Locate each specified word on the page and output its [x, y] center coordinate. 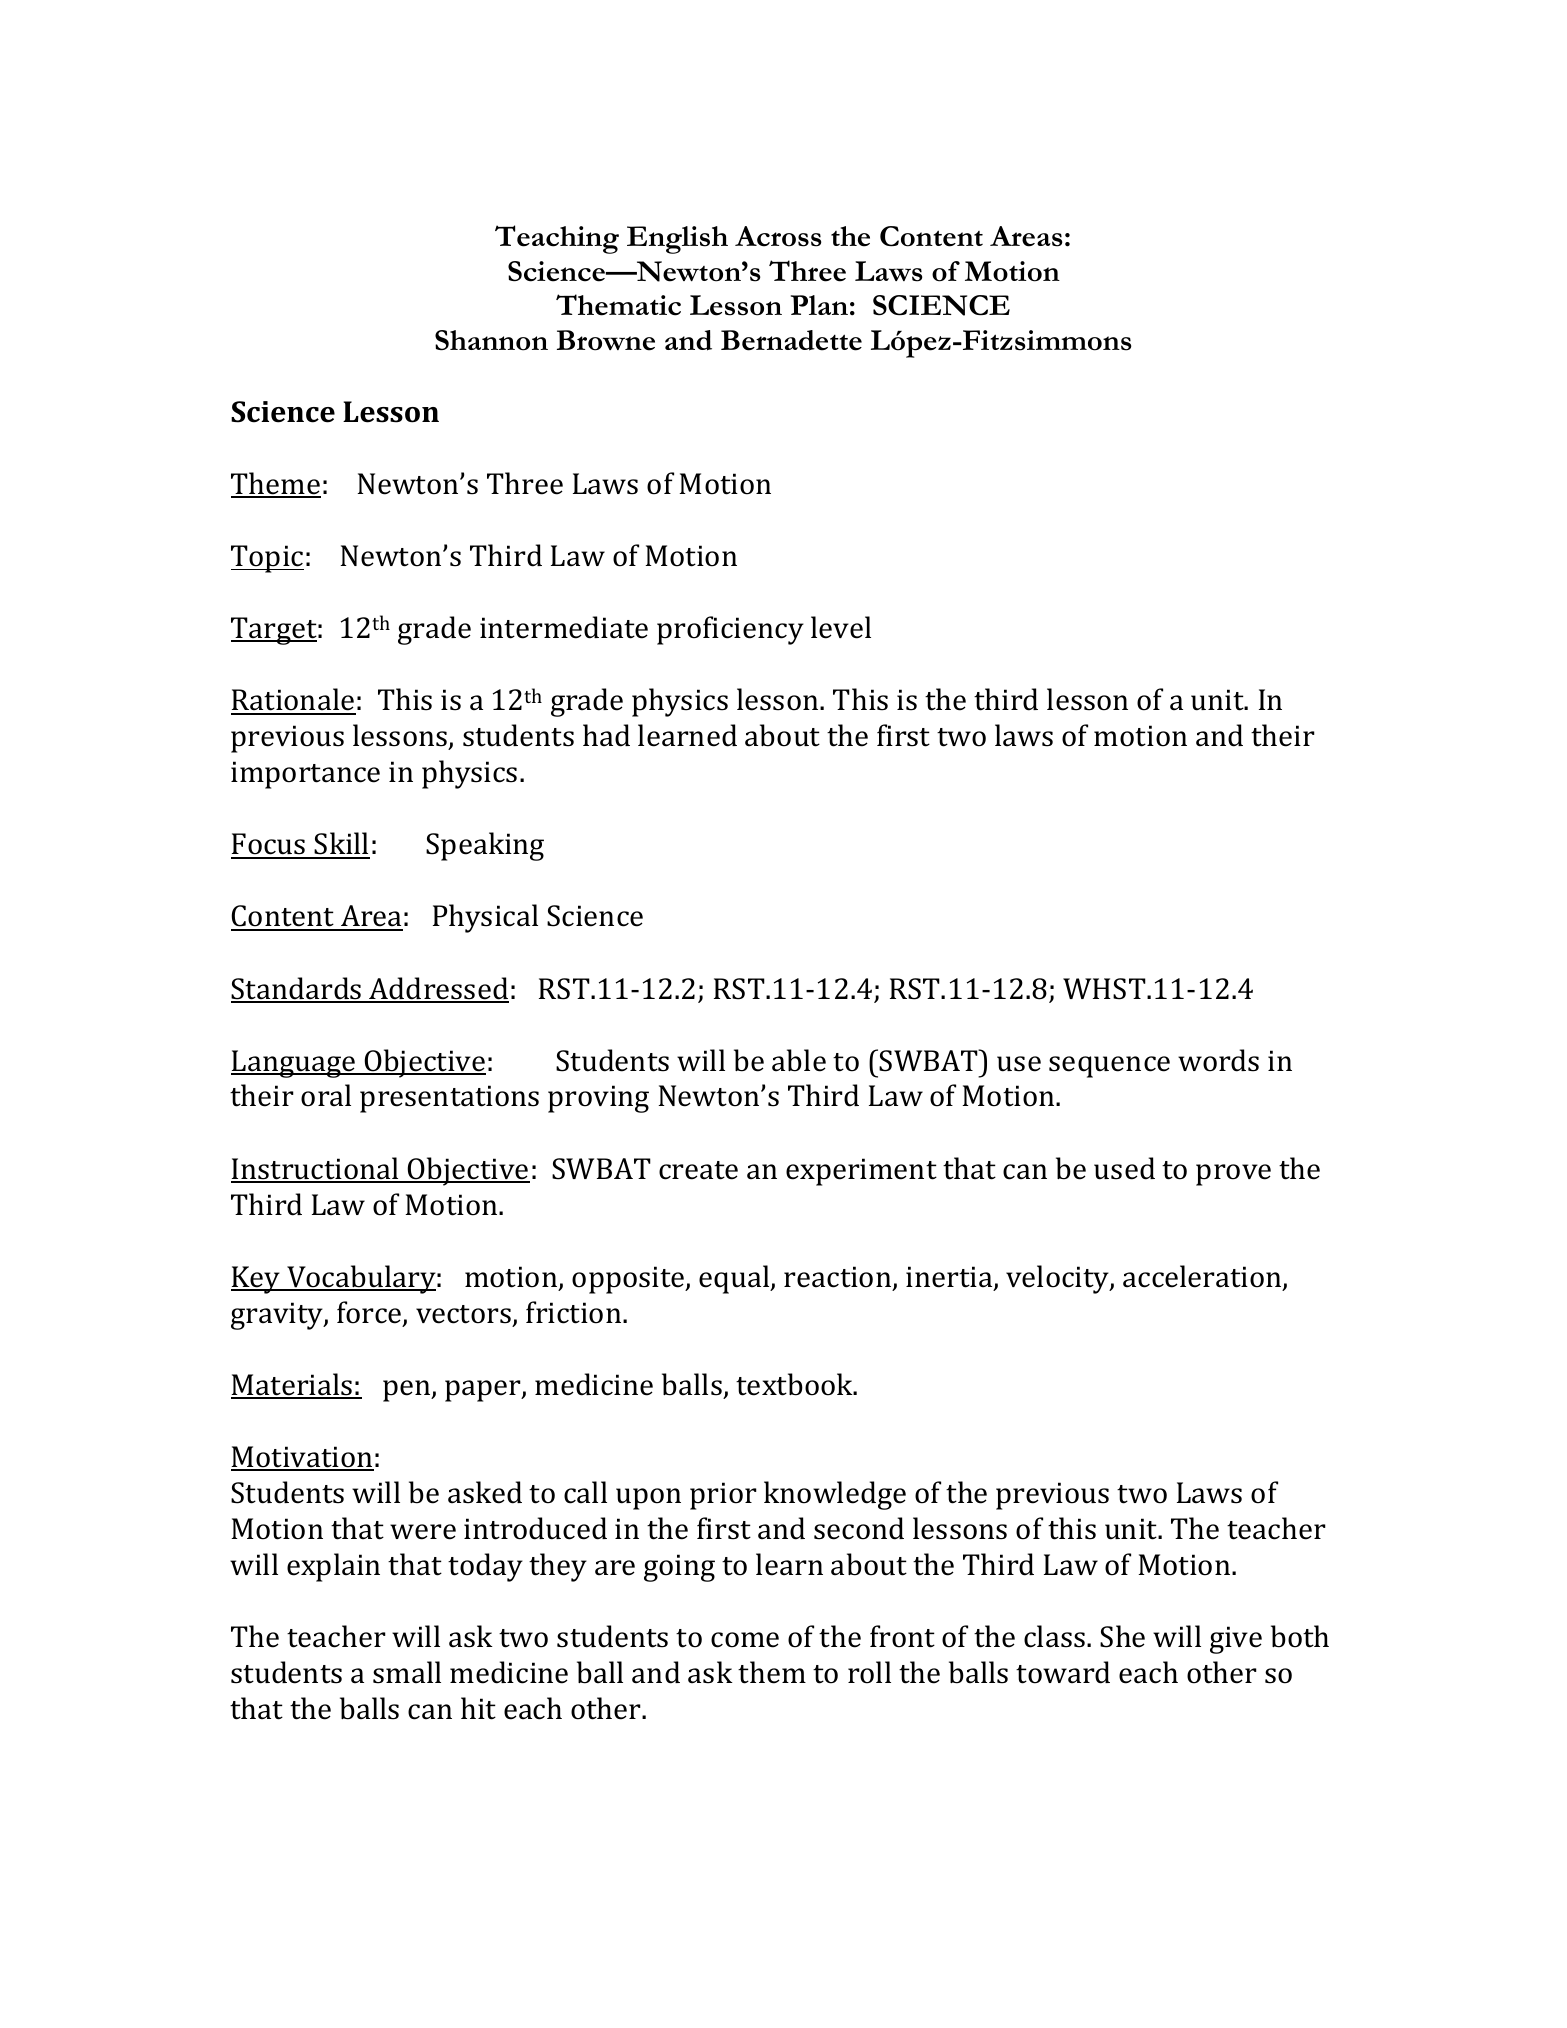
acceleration [1203, 1277]
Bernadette [791, 340]
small [407, 1672]
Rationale [293, 701]
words [1218, 1060]
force [370, 1313]
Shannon [491, 340]
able [799, 1060]
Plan [819, 305]
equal [735, 1279]
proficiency [730, 630]
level [841, 627]
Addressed [438, 989]
